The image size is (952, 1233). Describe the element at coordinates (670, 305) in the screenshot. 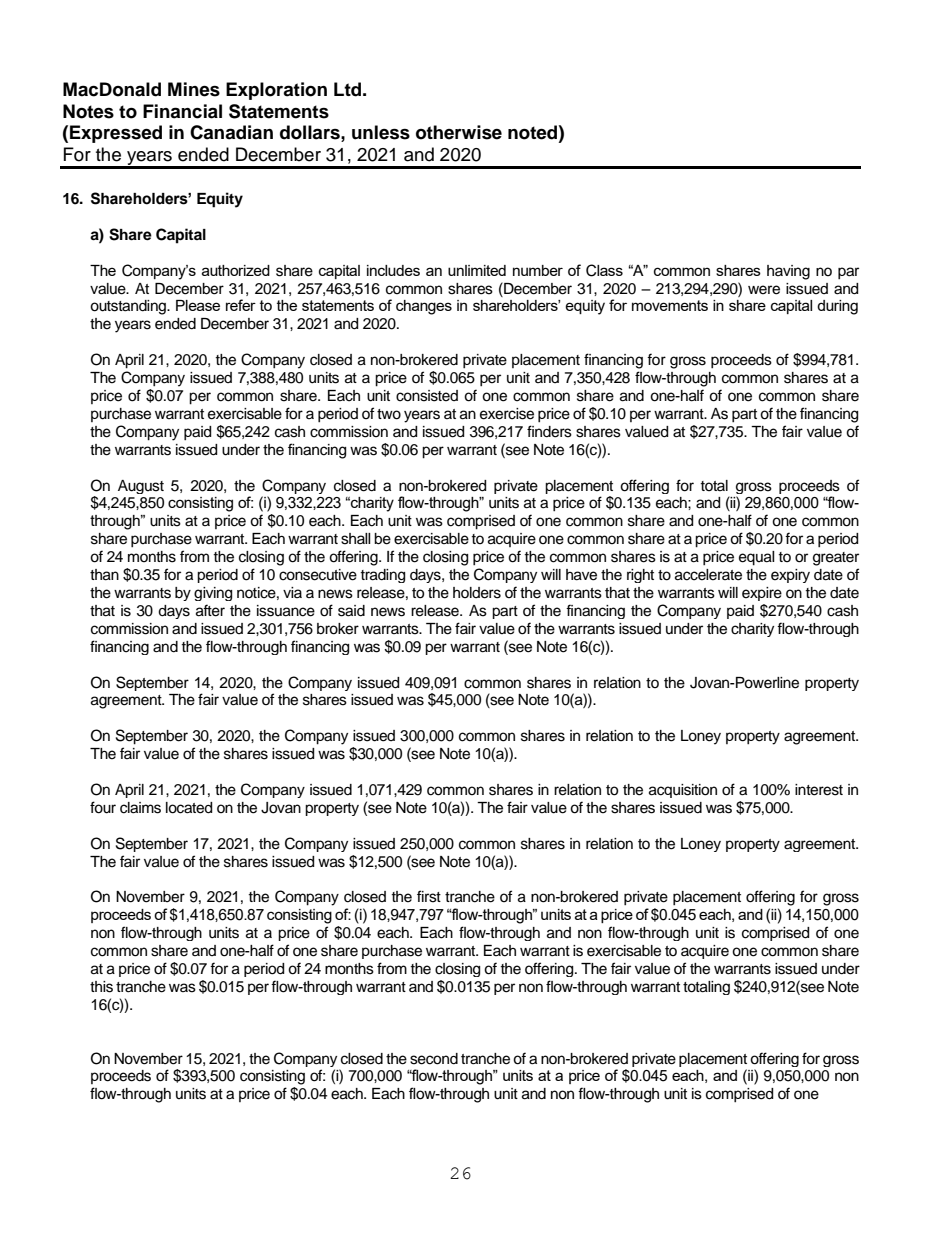

I see `movements` at that location.
